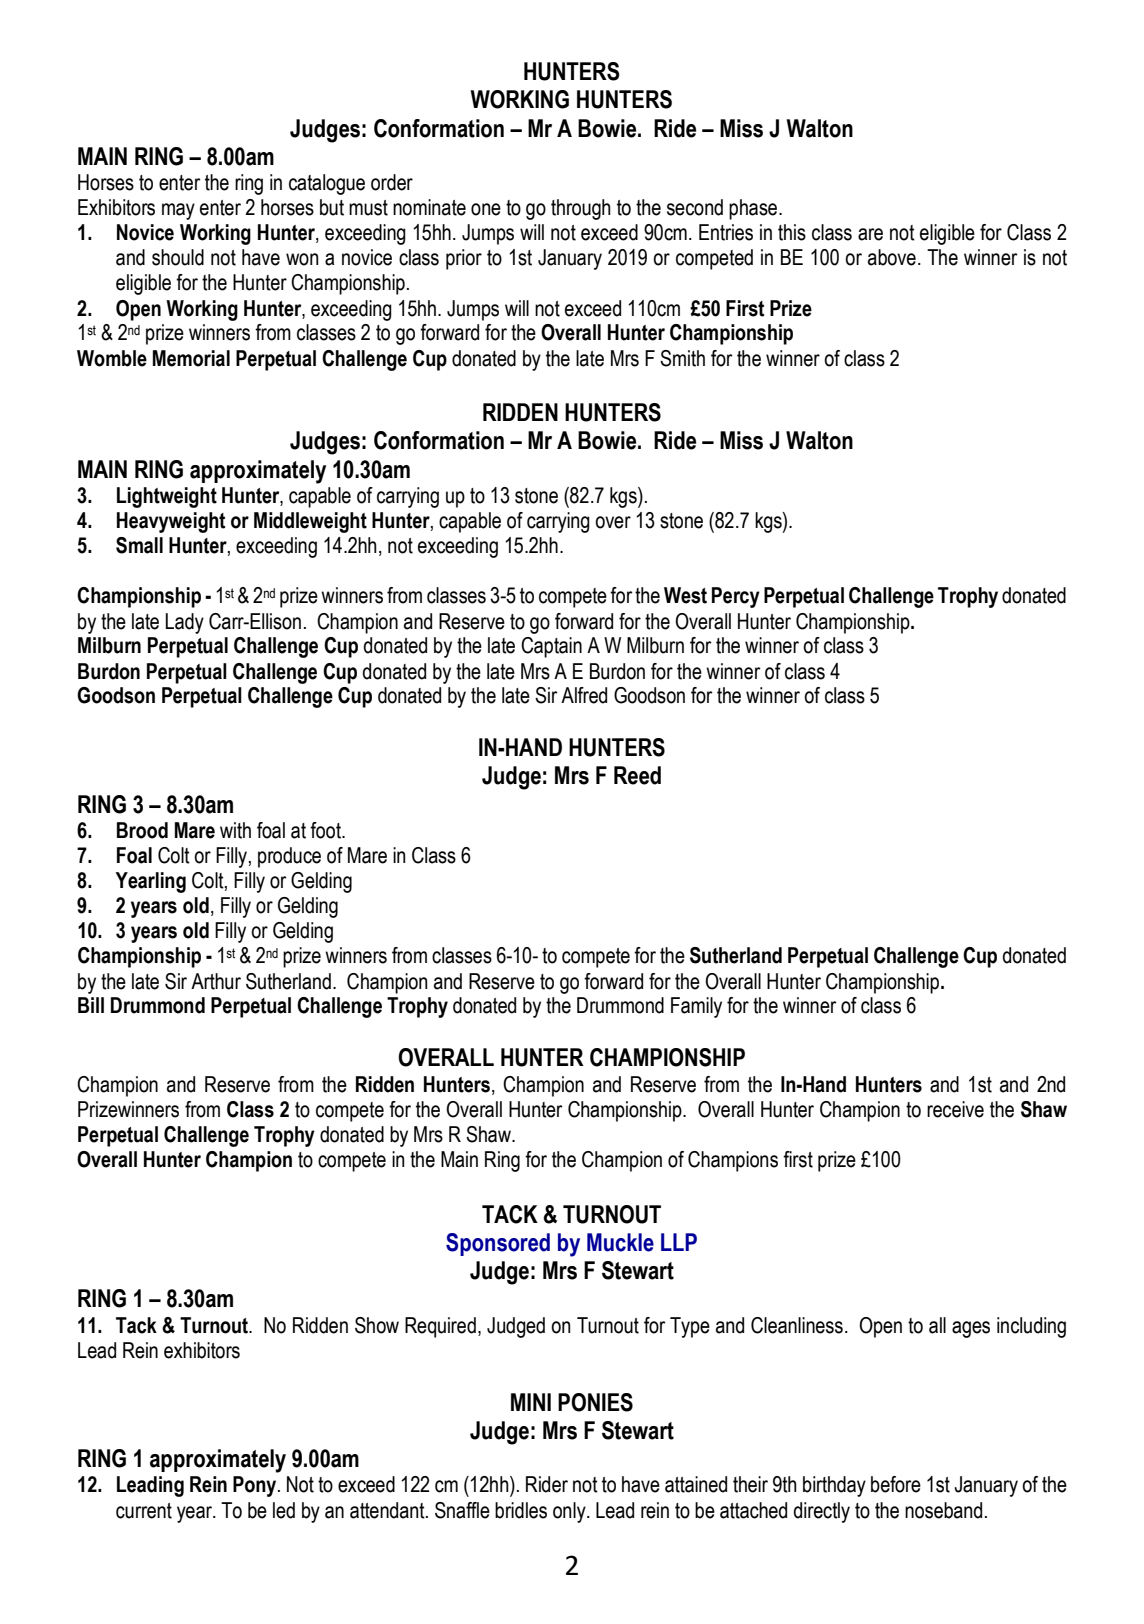 Image resolution: width=1144 pixels, height=1624 pixels. Describe the element at coordinates (892, 257) in the page. I see `above` at that location.
